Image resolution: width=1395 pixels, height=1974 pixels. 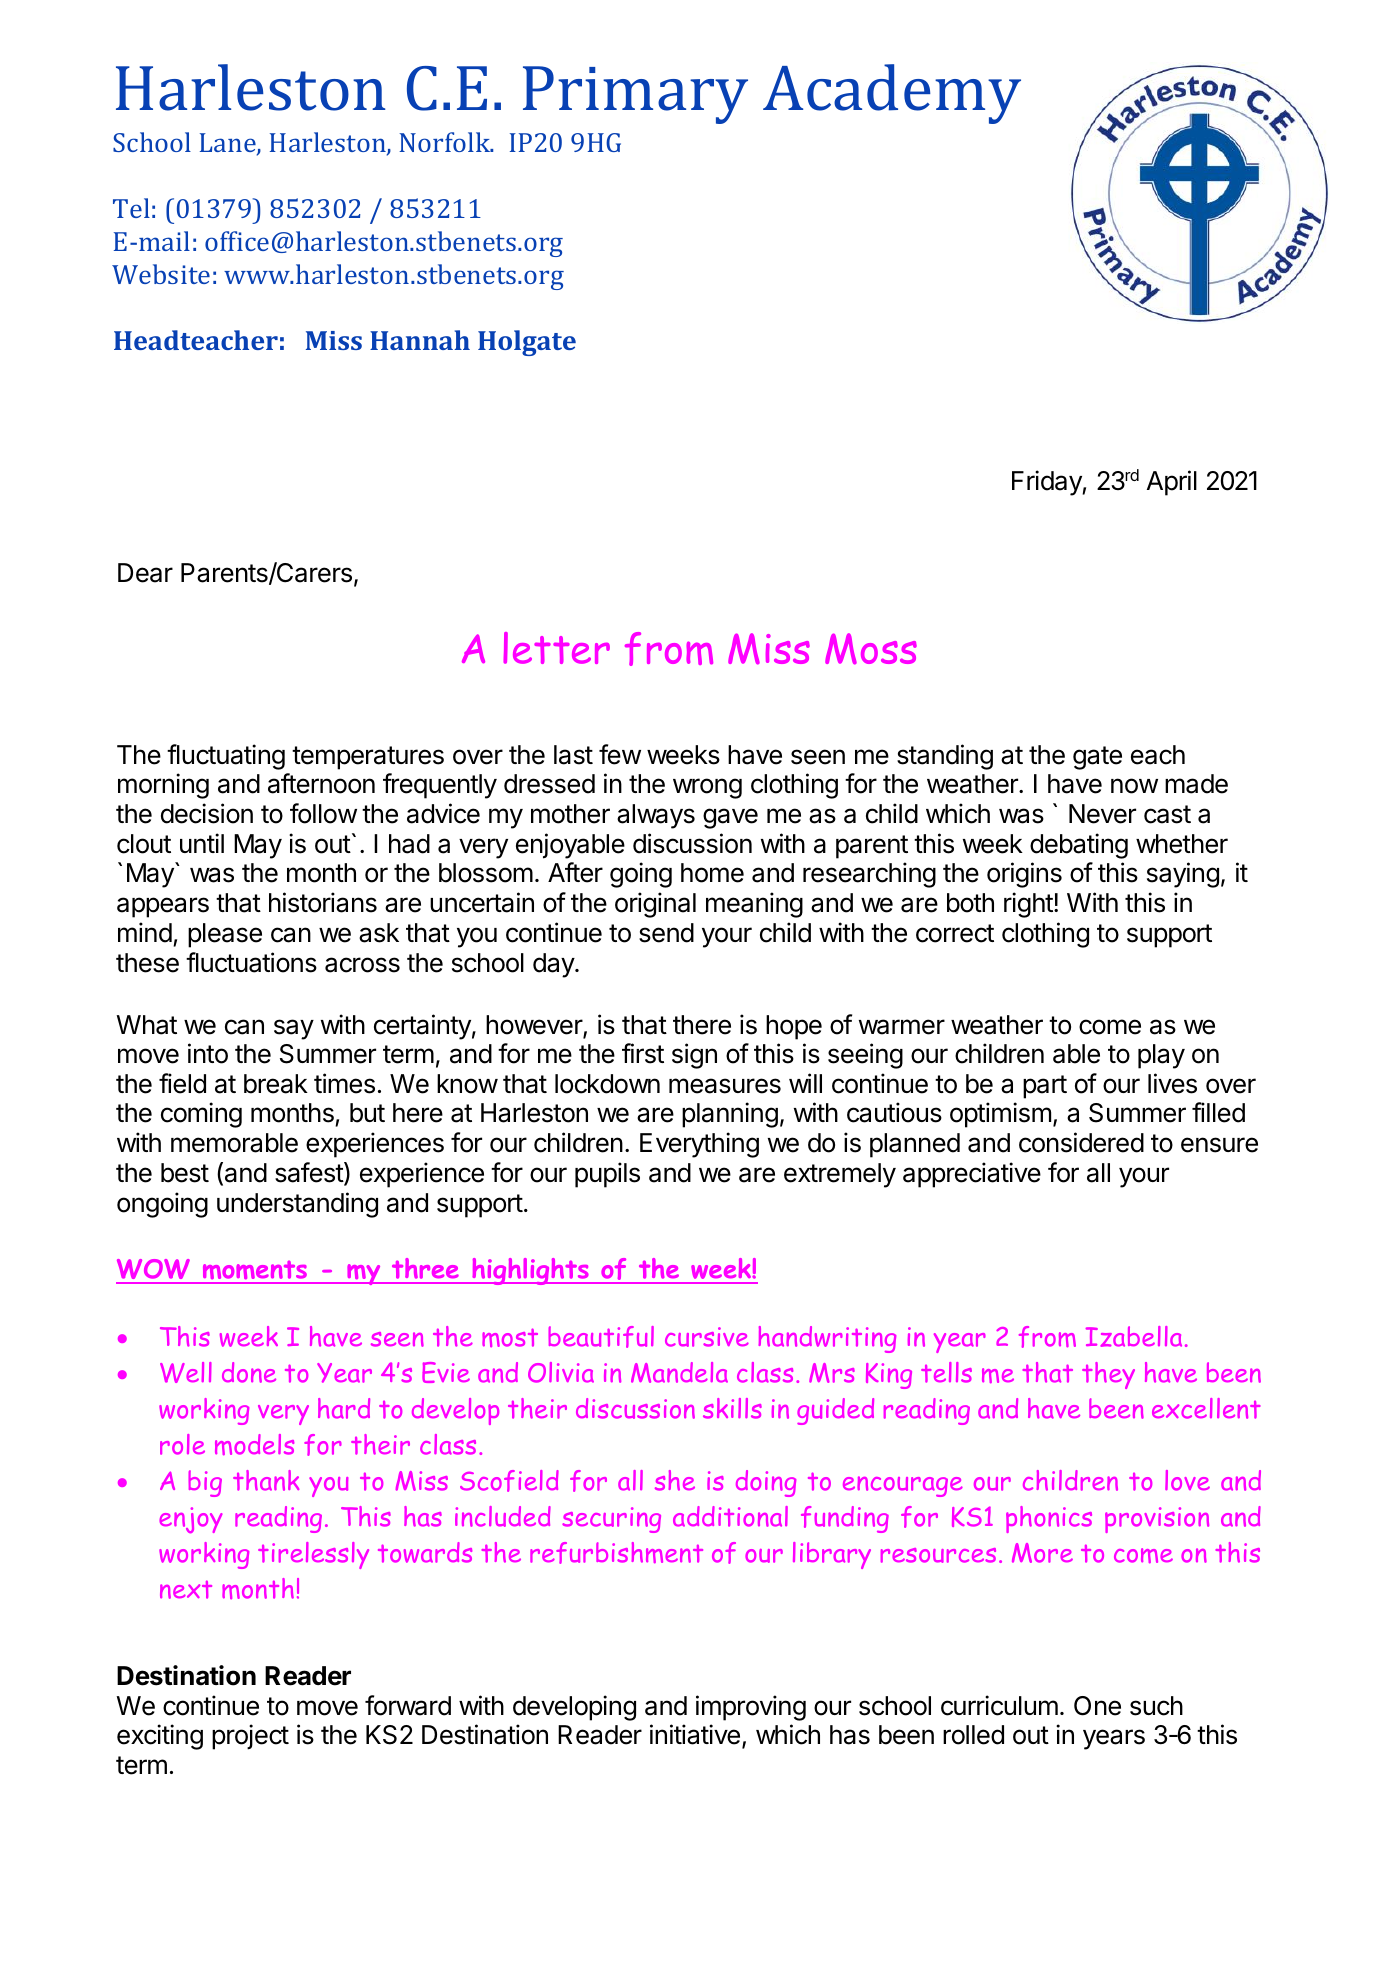 I want to click on cursive, so click(x=707, y=1337).
